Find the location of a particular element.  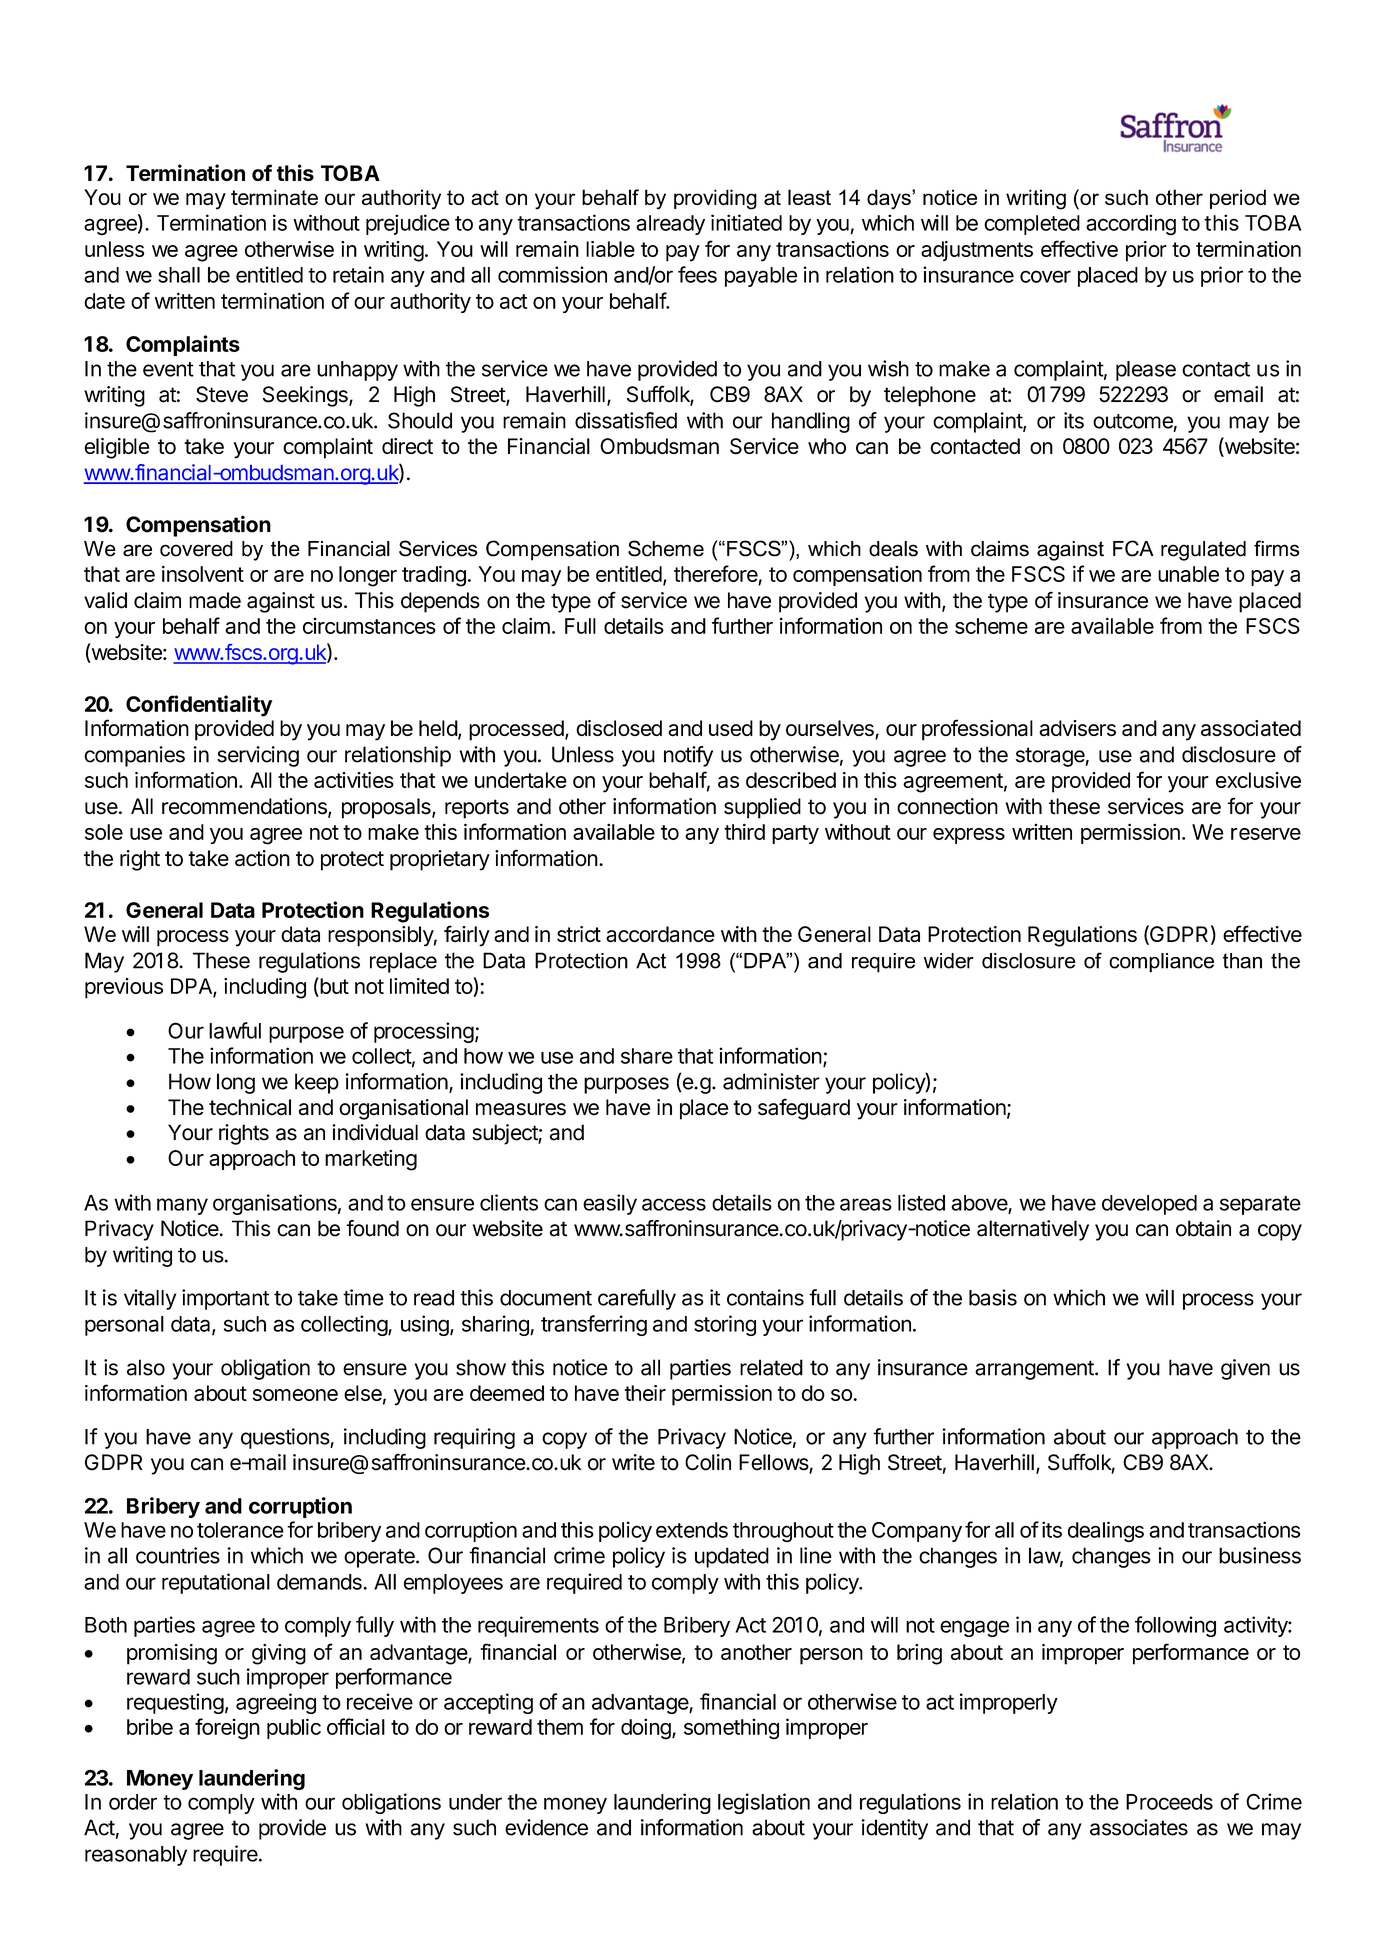

foreign is located at coordinates (227, 1729).
